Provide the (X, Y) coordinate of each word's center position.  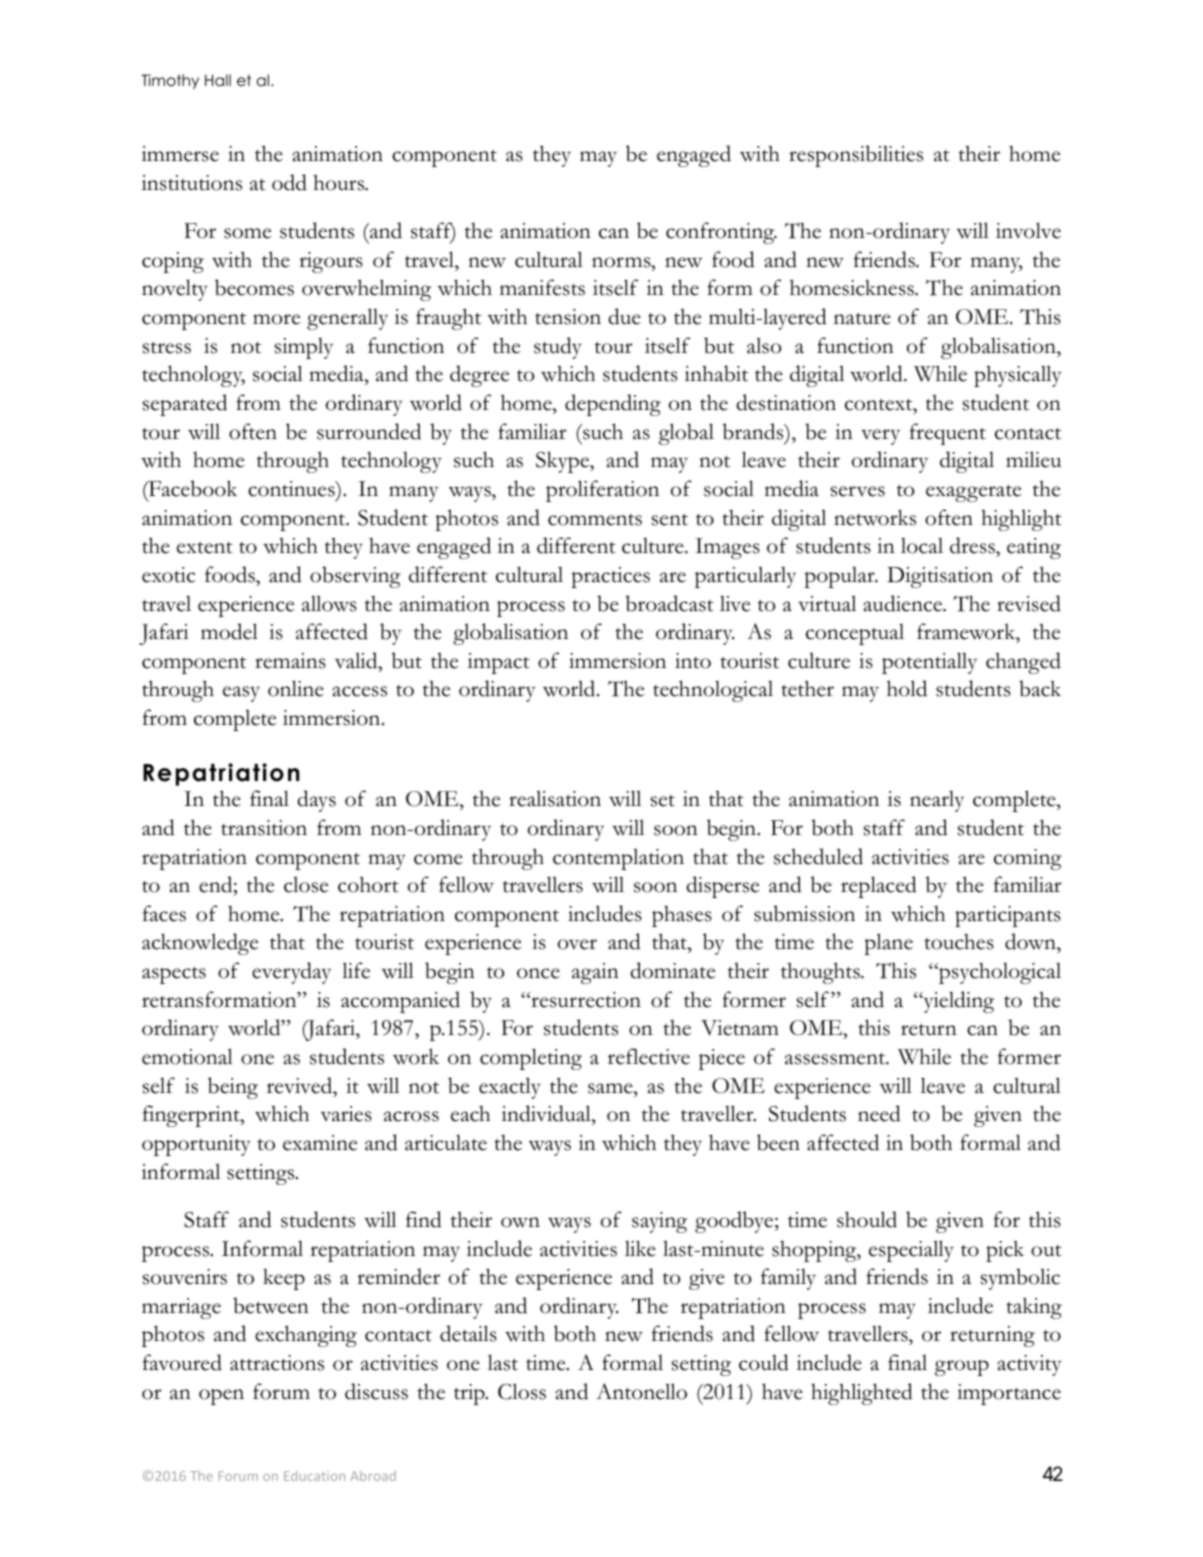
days (316, 801)
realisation (555, 799)
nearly (937, 801)
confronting (721, 233)
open (221, 1397)
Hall (218, 80)
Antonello (641, 1391)
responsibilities (856, 156)
